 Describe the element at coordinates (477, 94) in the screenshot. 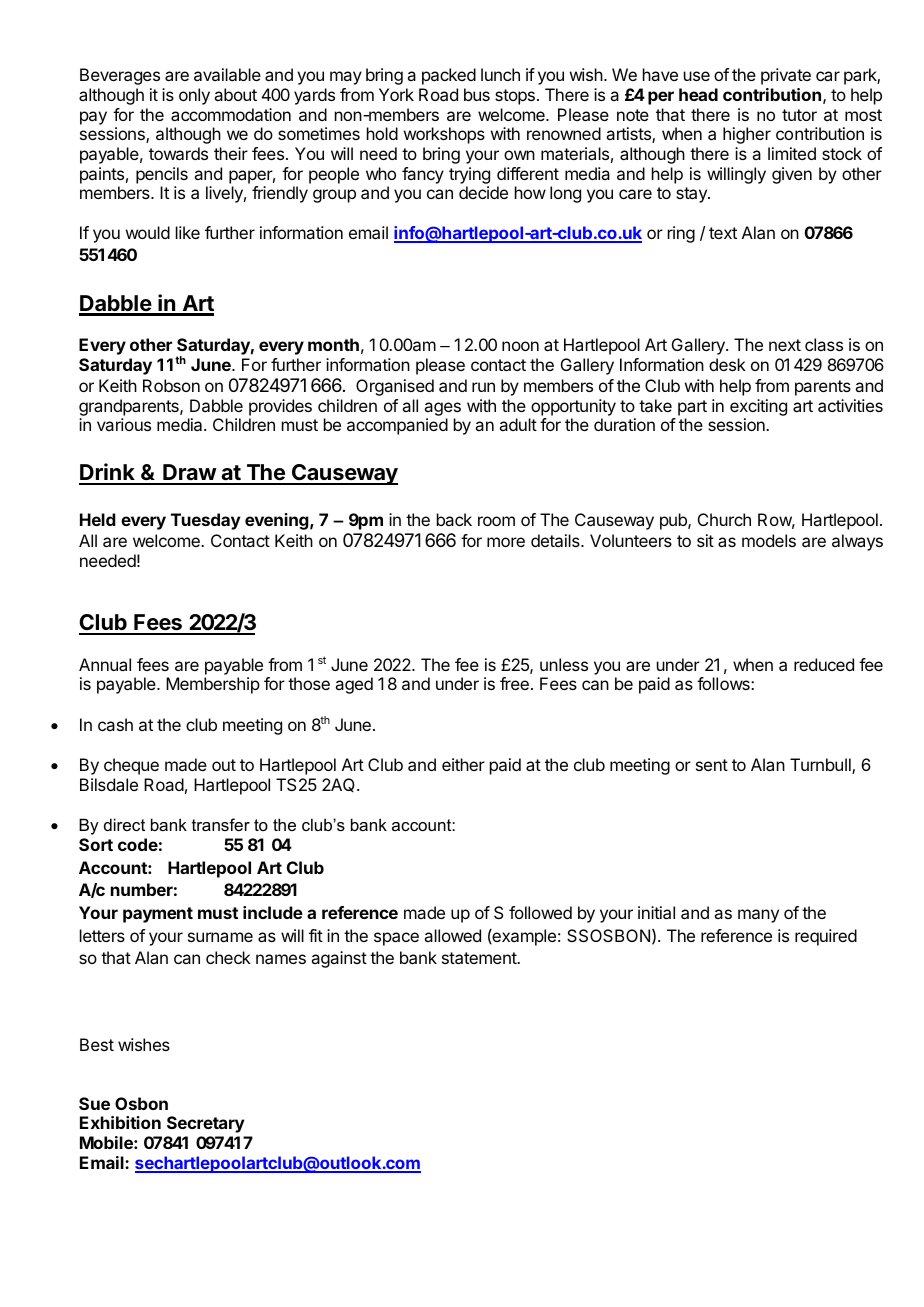

I see `bus` at that location.
